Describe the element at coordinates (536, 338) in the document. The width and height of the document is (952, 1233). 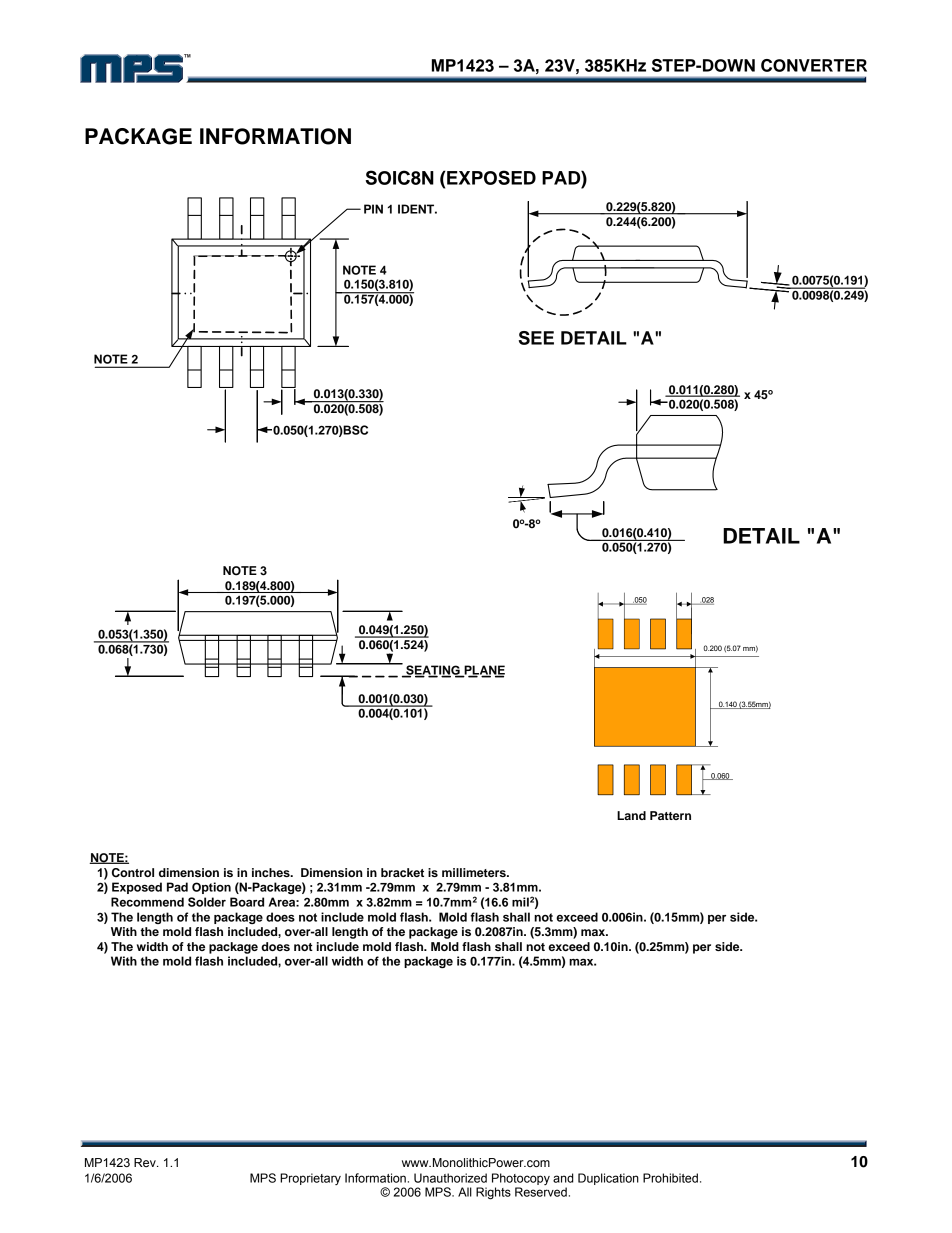
I see `SEE` at that location.
